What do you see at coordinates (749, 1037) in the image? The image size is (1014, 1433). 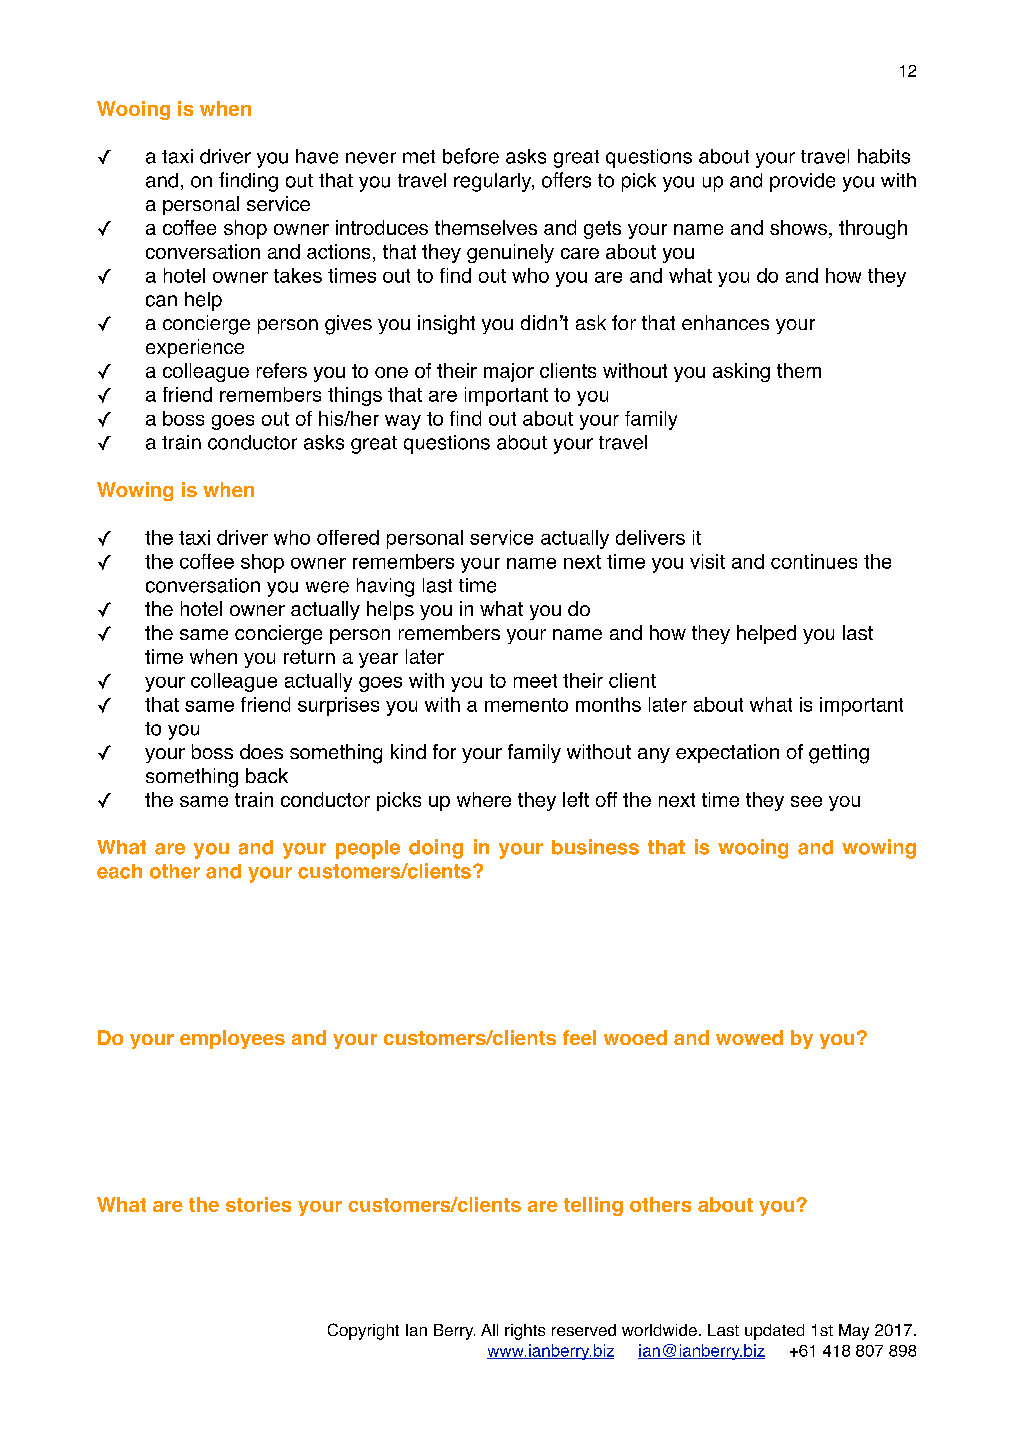 I see `wowed` at bounding box center [749, 1037].
